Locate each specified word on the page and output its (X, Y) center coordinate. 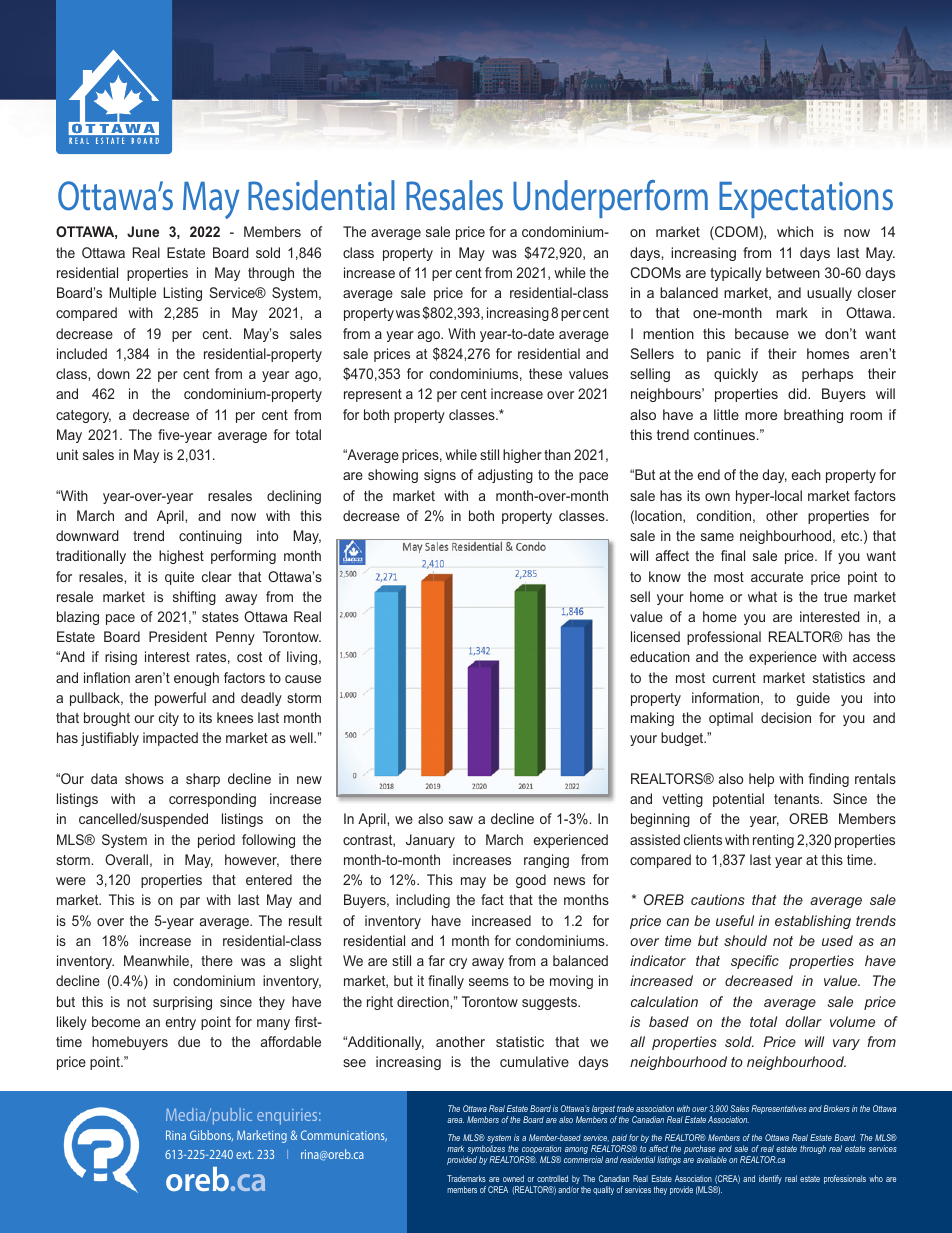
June (143, 231)
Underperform (610, 199)
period (216, 841)
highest (181, 557)
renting (773, 841)
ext (245, 1154)
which (795, 231)
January (430, 841)
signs (440, 476)
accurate (777, 577)
